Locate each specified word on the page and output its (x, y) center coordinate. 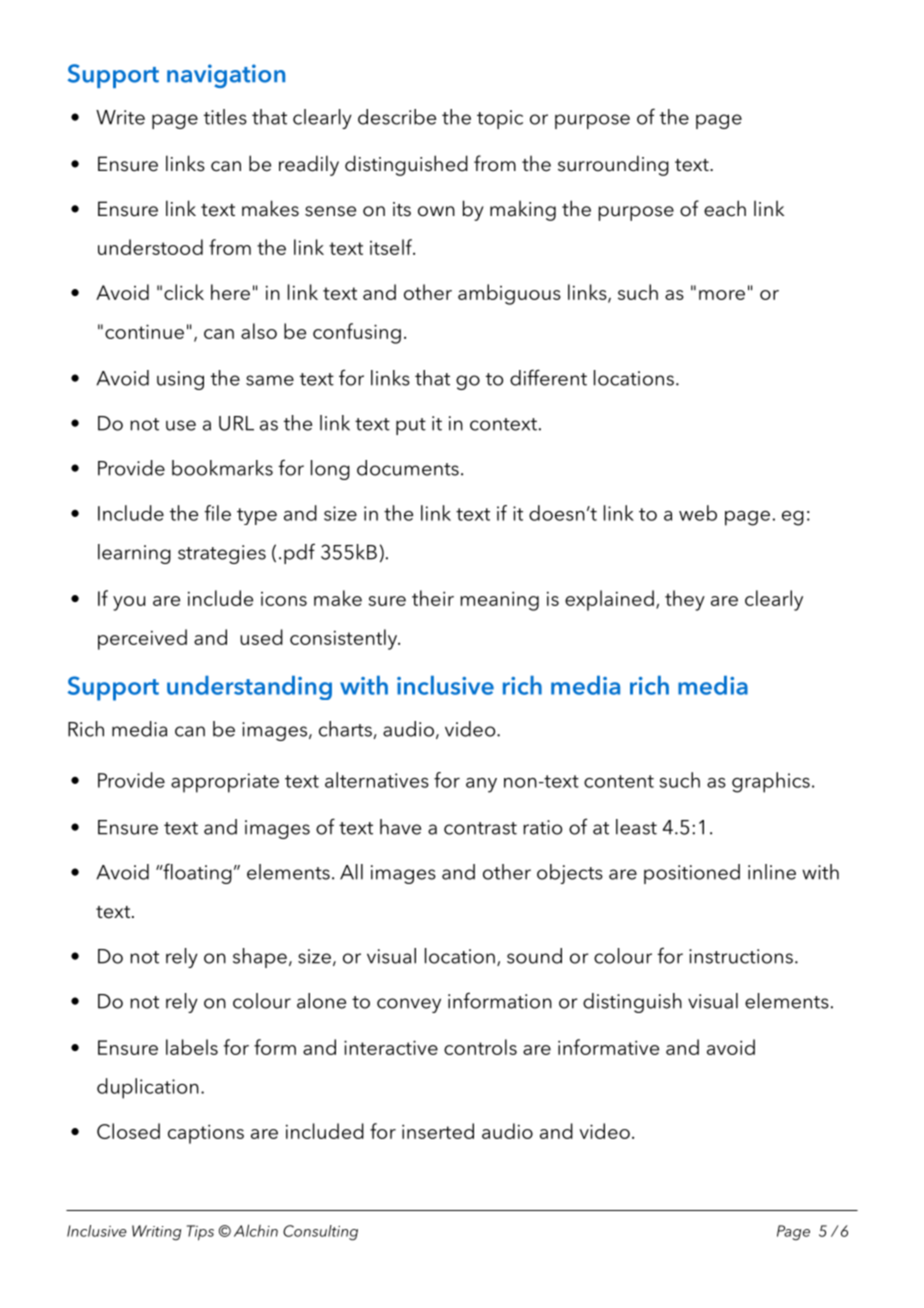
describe (397, 117)
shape (260, 958)
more (722, 295)
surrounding (613, 165)
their (433, 598)
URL (236, 423)
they (685, 600)
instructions (741, 956)
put (411, 426)
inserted (438, 1131)
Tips (200, 1233)
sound (534, 956)
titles (225, 117)
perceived (142, 639)
